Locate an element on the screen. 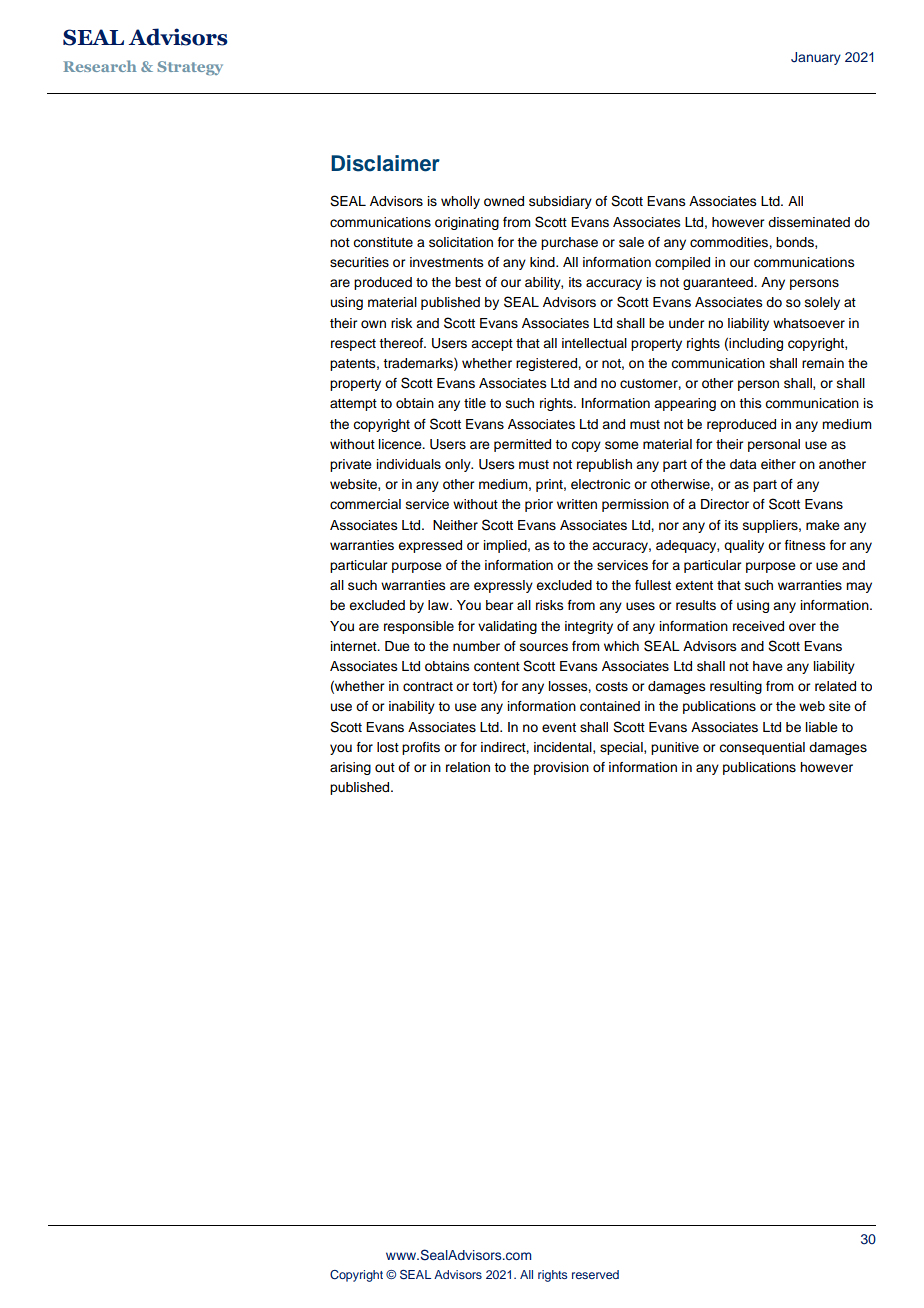 The height and width of the screenshot is (1308, 924). respect is located at coordinates (353, 345).
